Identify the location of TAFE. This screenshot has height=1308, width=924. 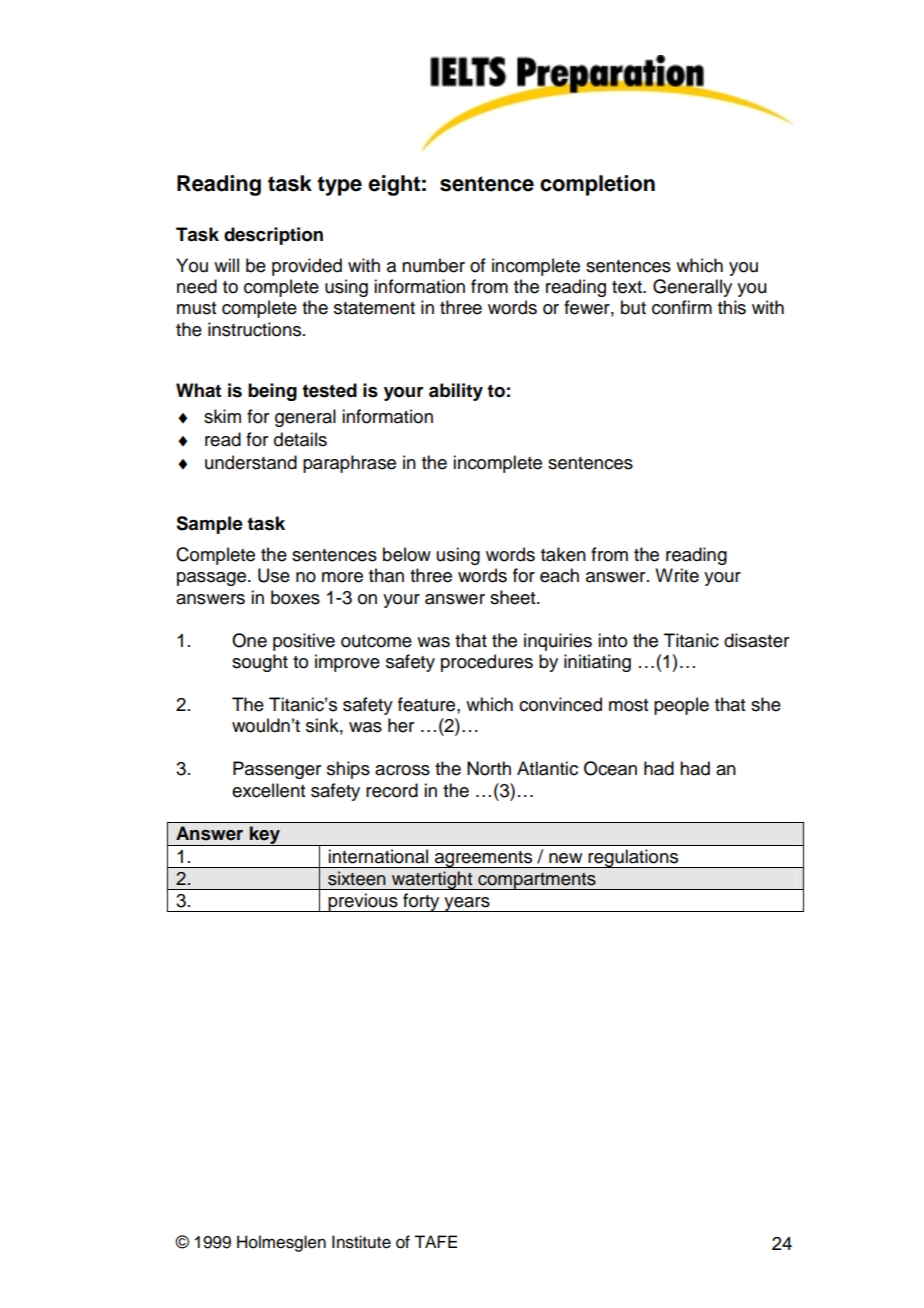
(435, 1241).
